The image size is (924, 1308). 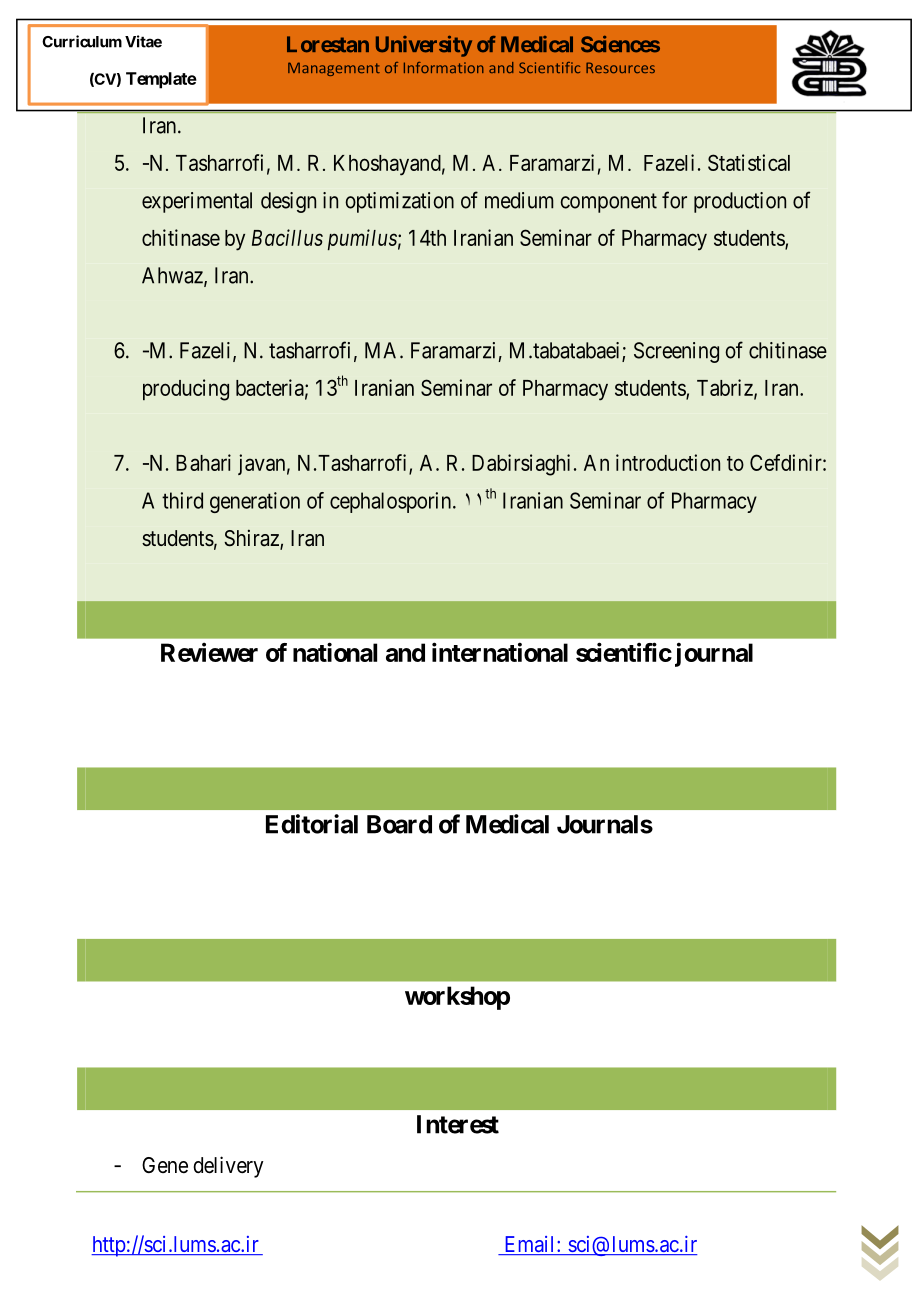 What do you see at coordinates (392, 502) in the screenshot?
I see `cephalosporin` at bounding box center [392, 502].
